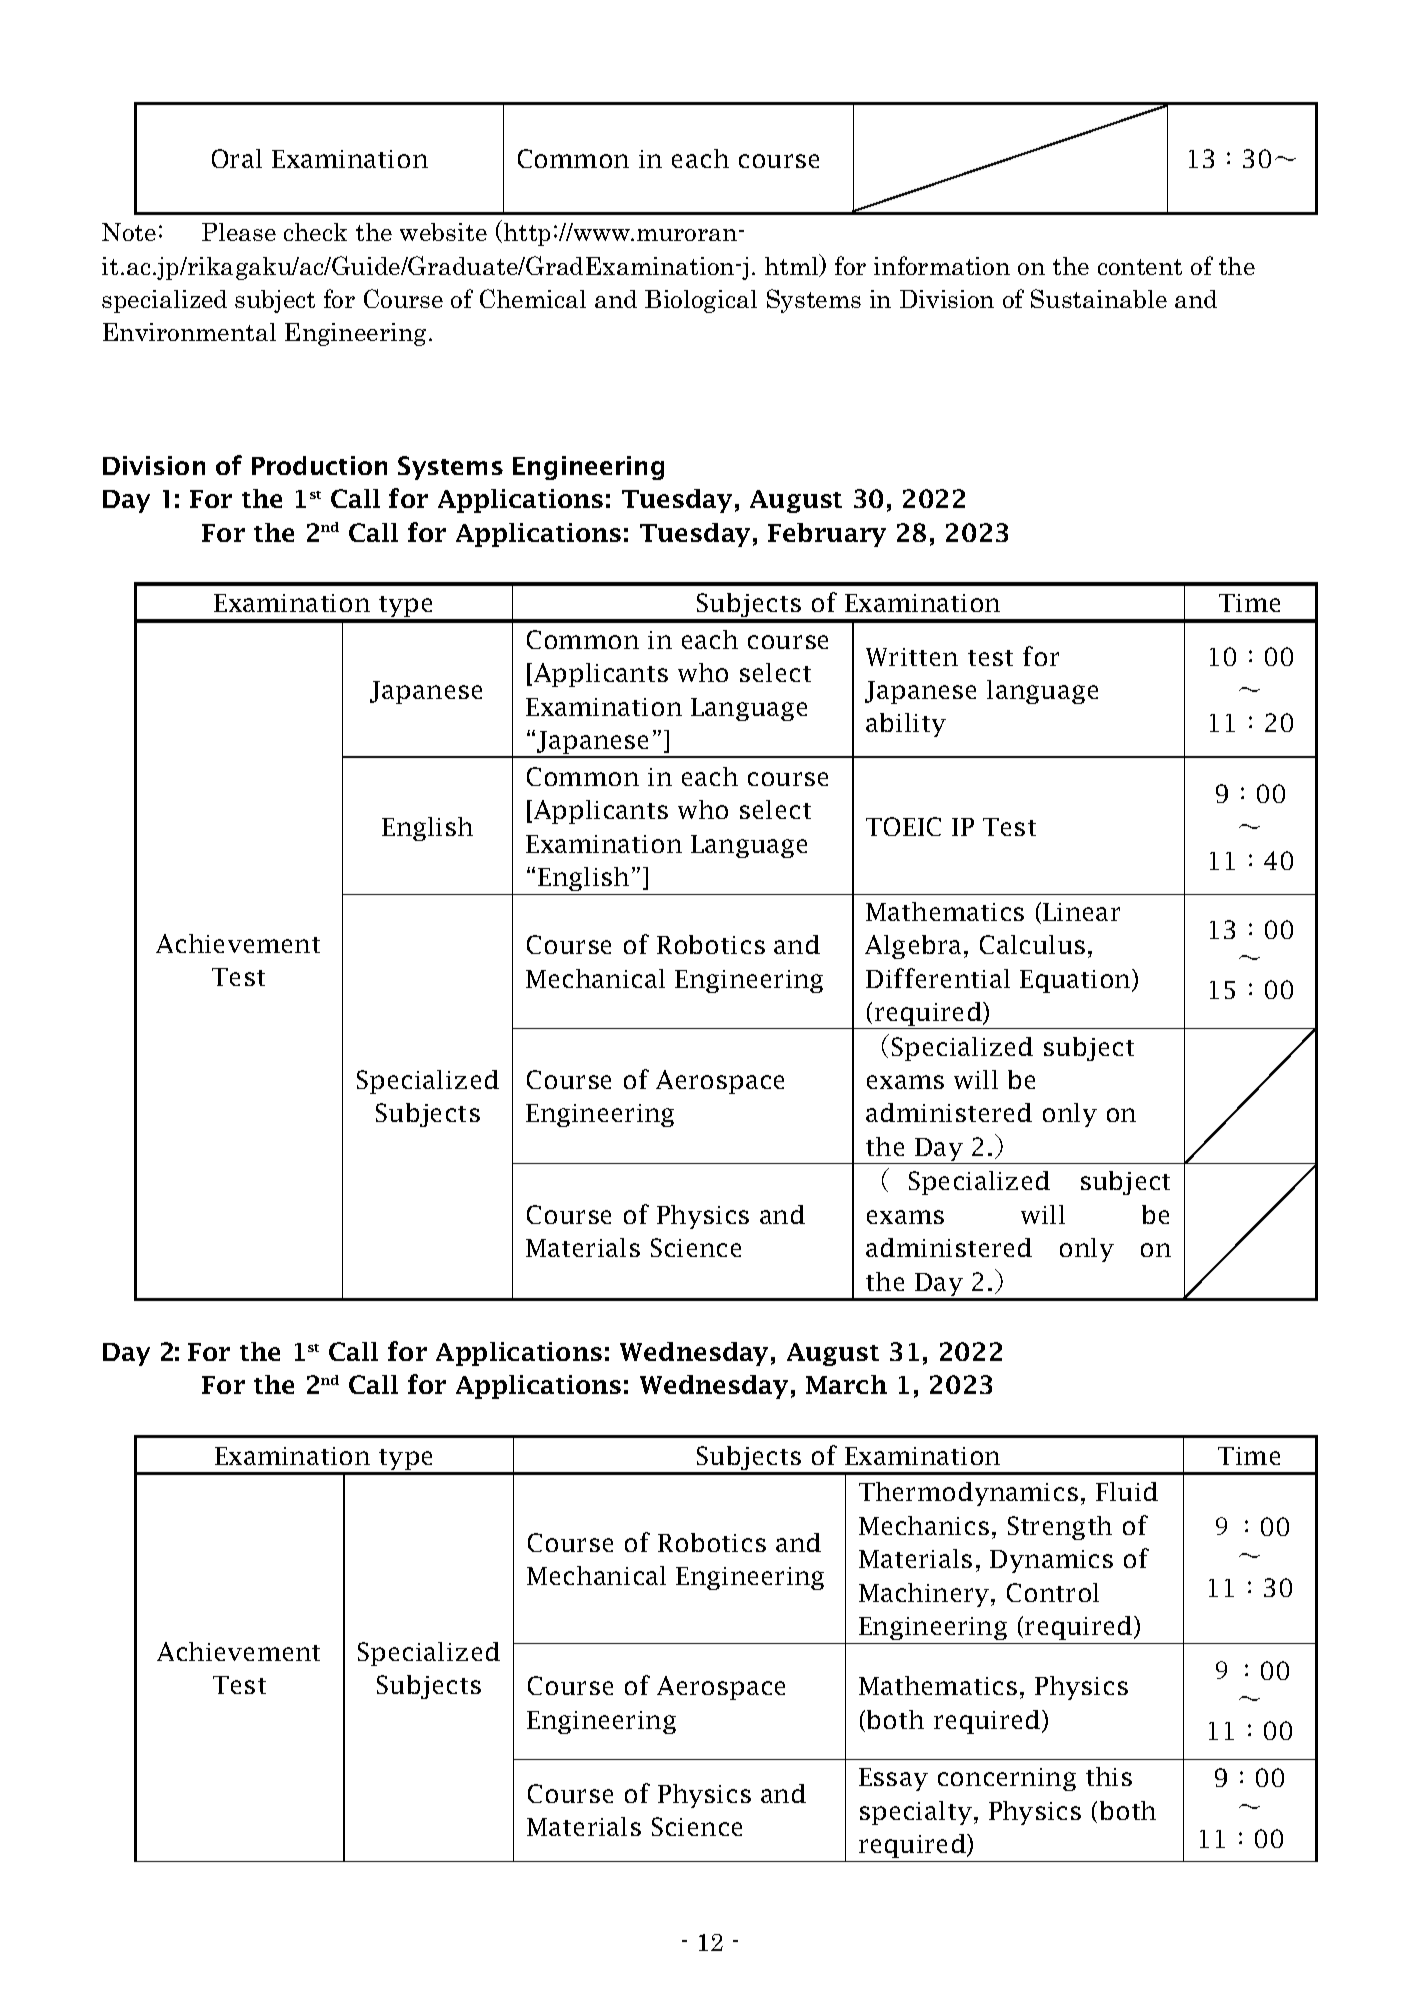 The width and height of the image is (1420, 2008). What do you see at coordinates (701, 301) in the image?
I see `Biological` at bounding box center [701, 301].
